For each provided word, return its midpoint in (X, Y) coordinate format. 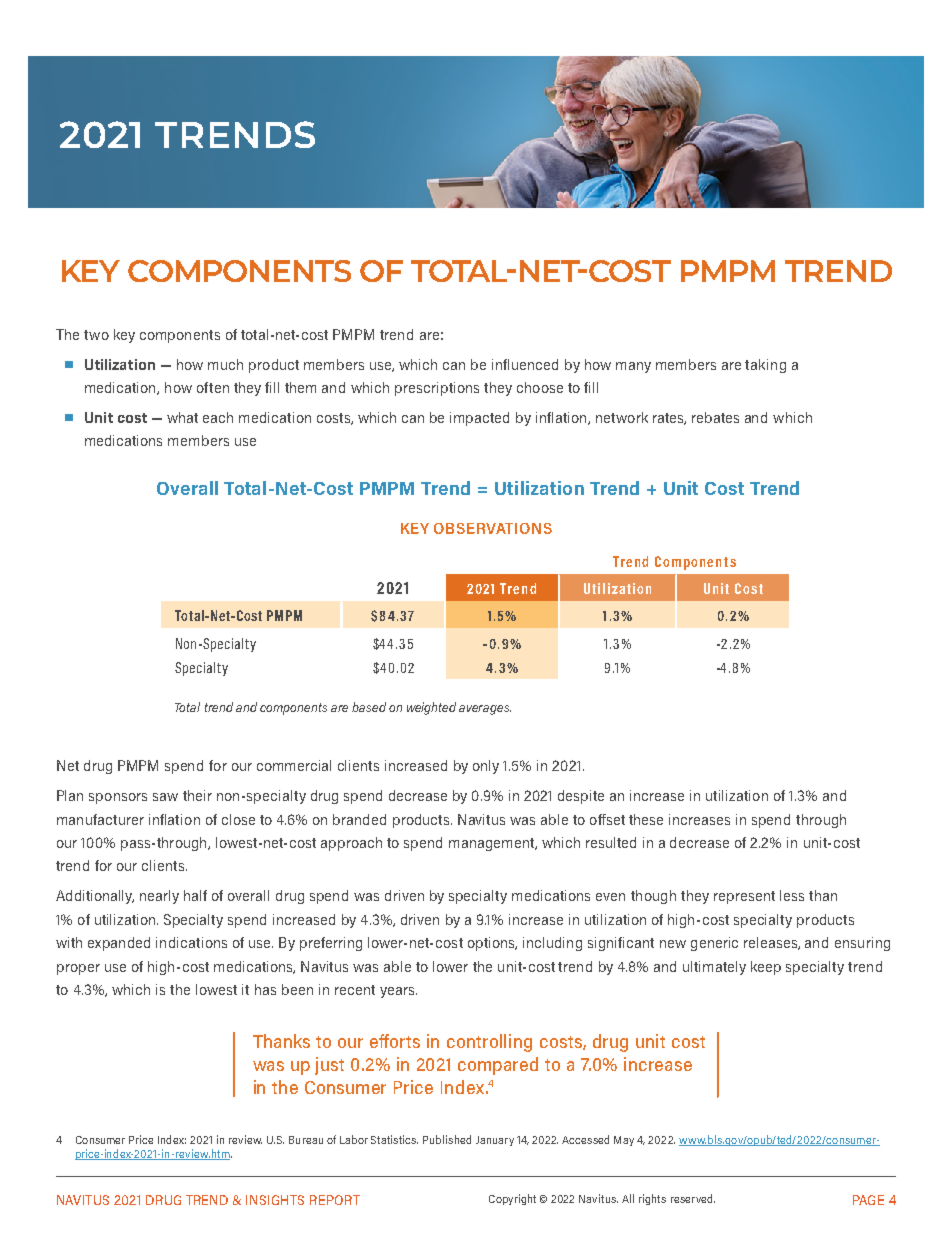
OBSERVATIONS (493, 528)
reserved (693, 1198)
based (369, 707)
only (486, 767)
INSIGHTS (275, 1200)
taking (765, 366)
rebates (715, 417)
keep (766, 968)
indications (191, 942)
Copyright (512, 1199)
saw (165, 797)
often (213, 387)
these (646, 819)
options (492, 944)
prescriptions (437, 389)
